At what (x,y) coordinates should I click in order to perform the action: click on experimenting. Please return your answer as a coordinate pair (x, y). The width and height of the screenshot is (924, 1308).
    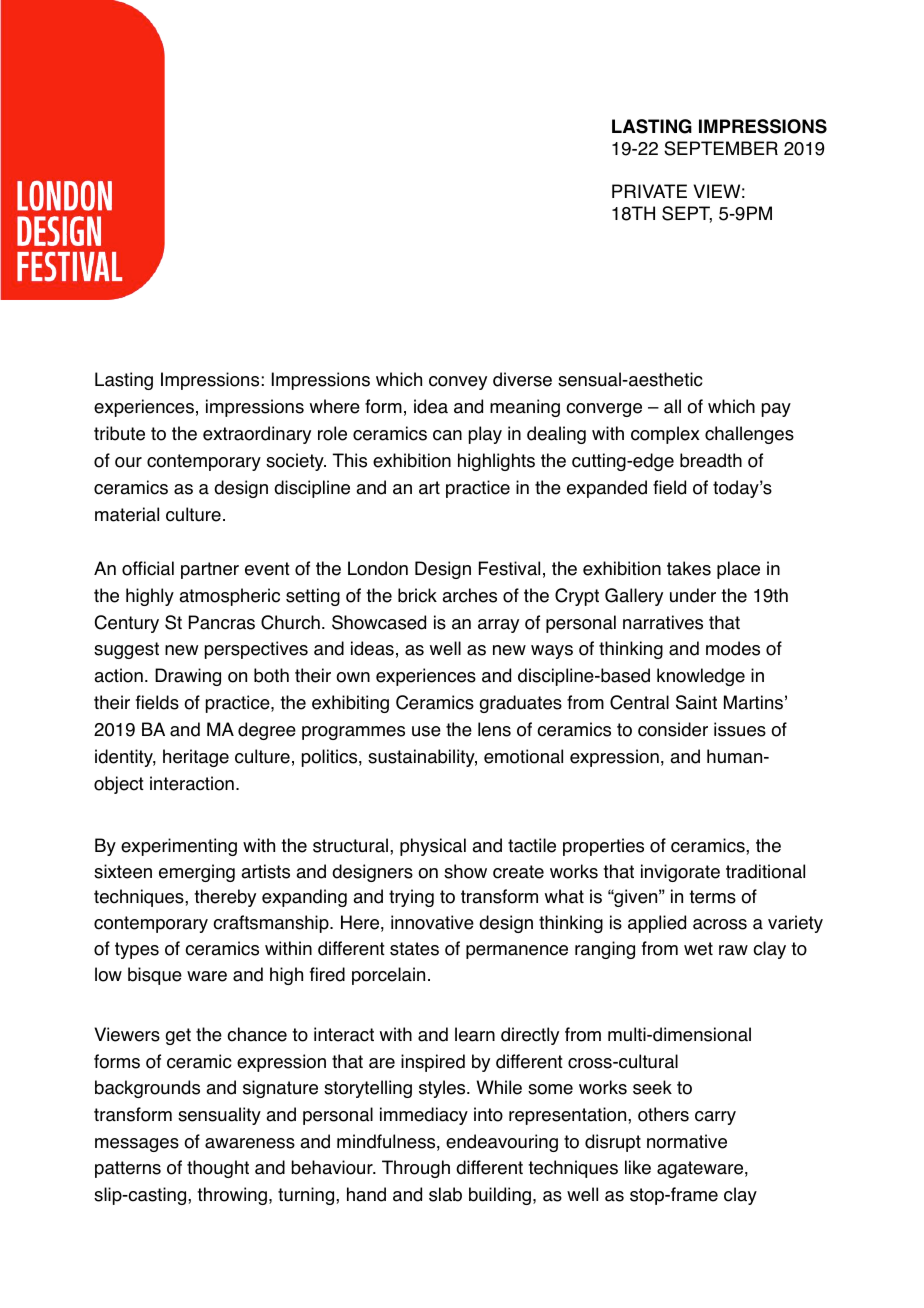
    Looking at the image, I should click on (179, 847).
